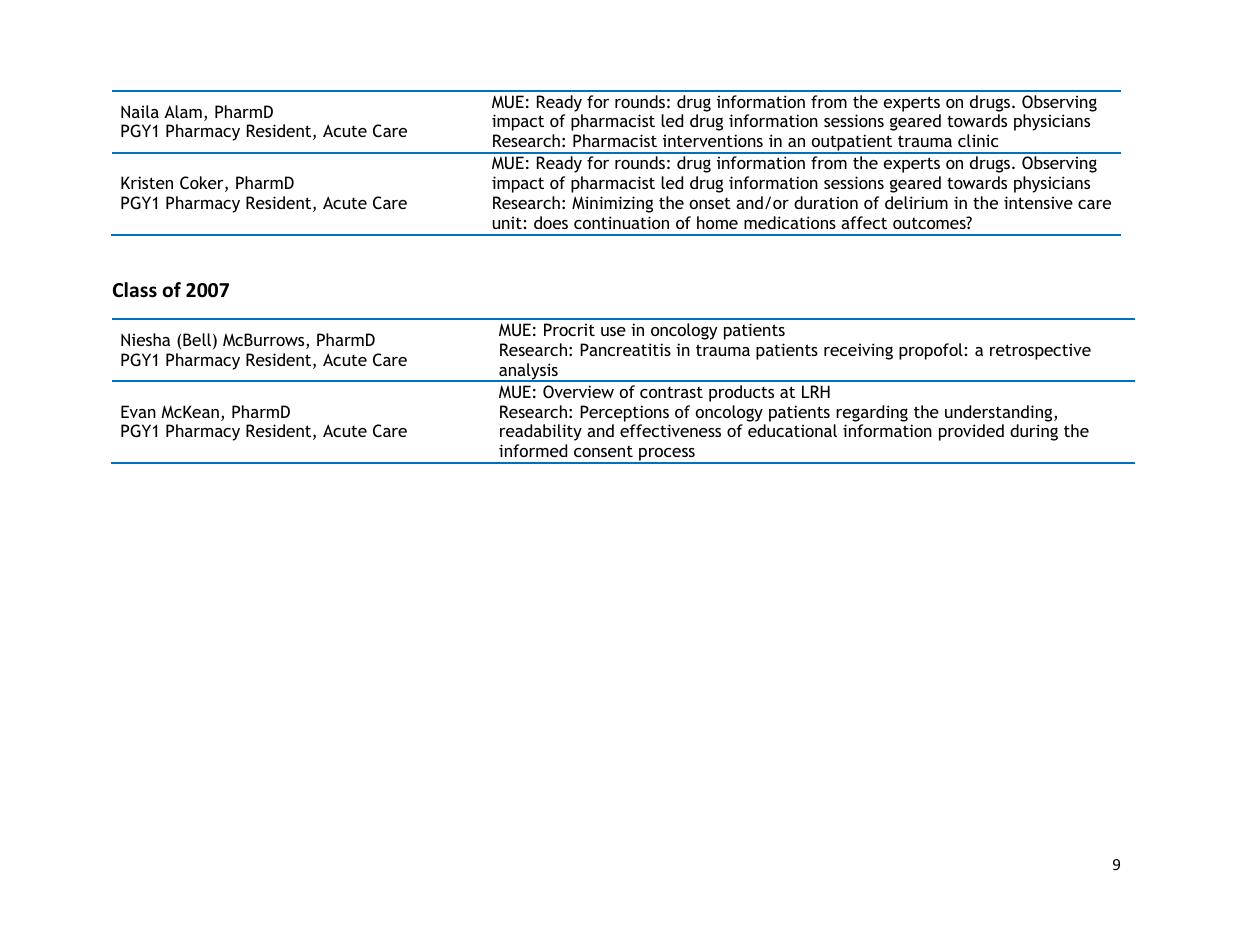  Describe the element at coordinates (138, 411) in the screenshot. I see `Evan` at that location.
